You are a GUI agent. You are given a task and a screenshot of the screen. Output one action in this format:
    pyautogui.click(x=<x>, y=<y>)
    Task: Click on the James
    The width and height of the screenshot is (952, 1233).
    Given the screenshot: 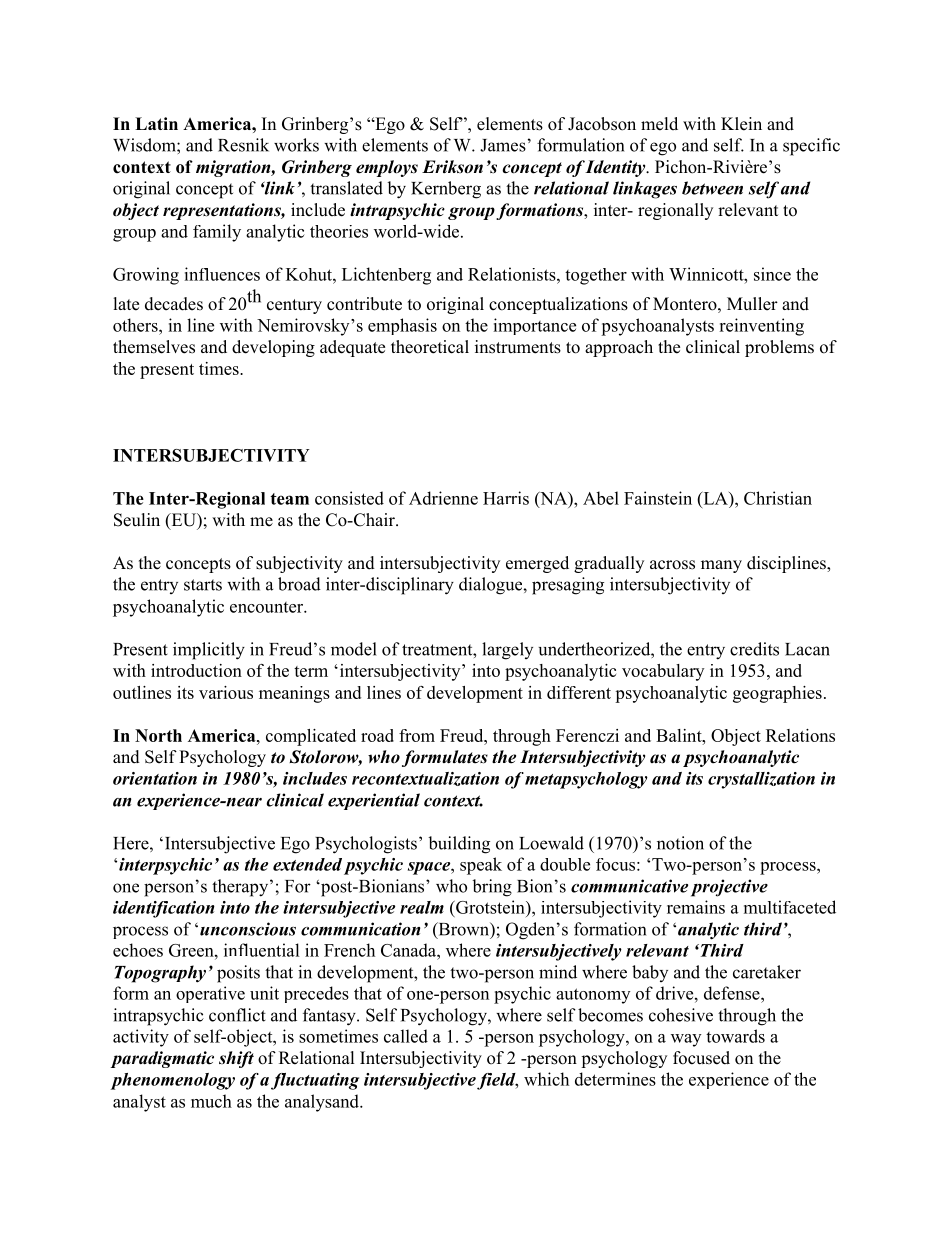 What is the action you would take?
    pyautogui.click(x=503, y=145)
